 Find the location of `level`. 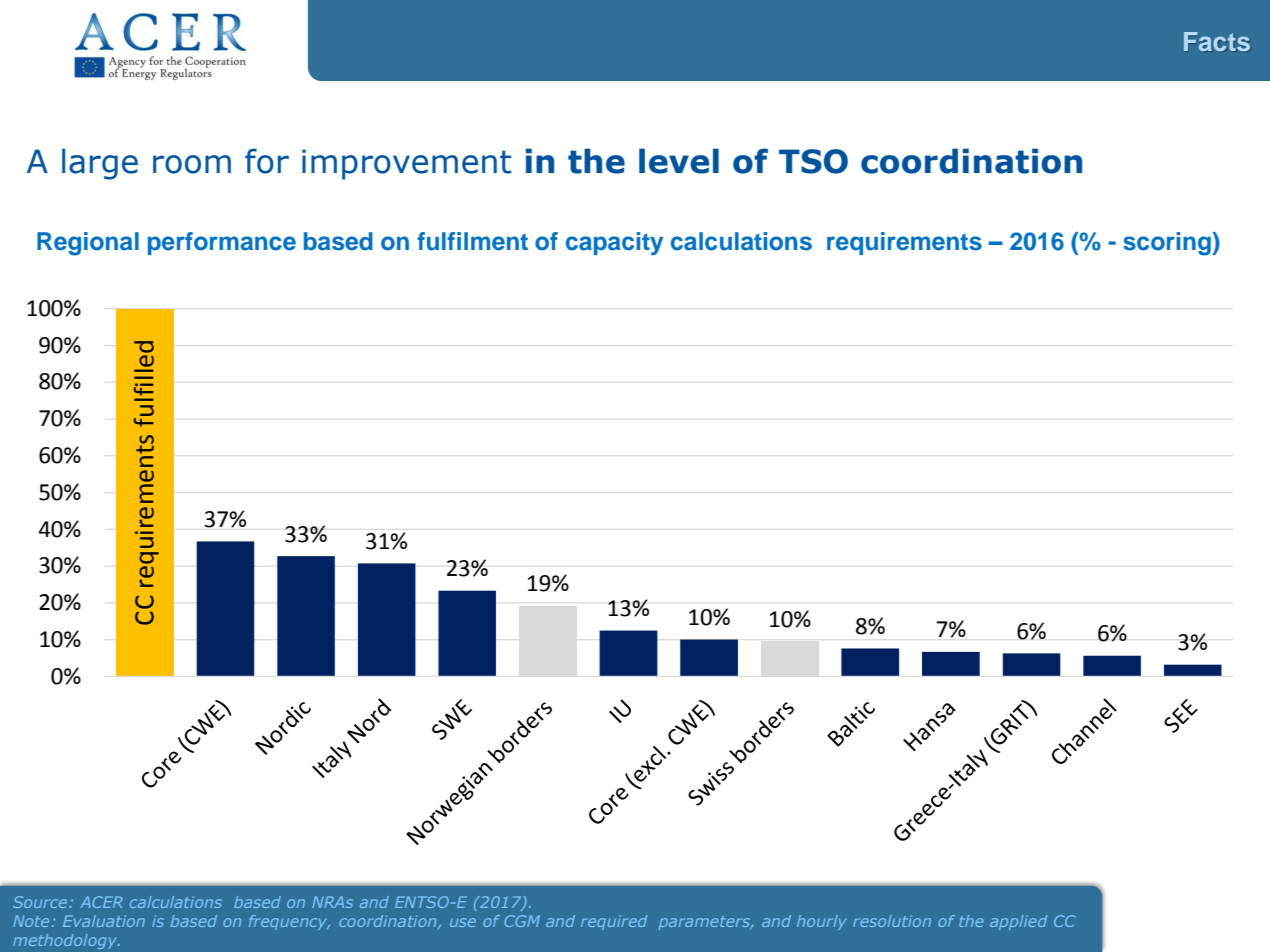

level is located at coordinates (679, 161).
